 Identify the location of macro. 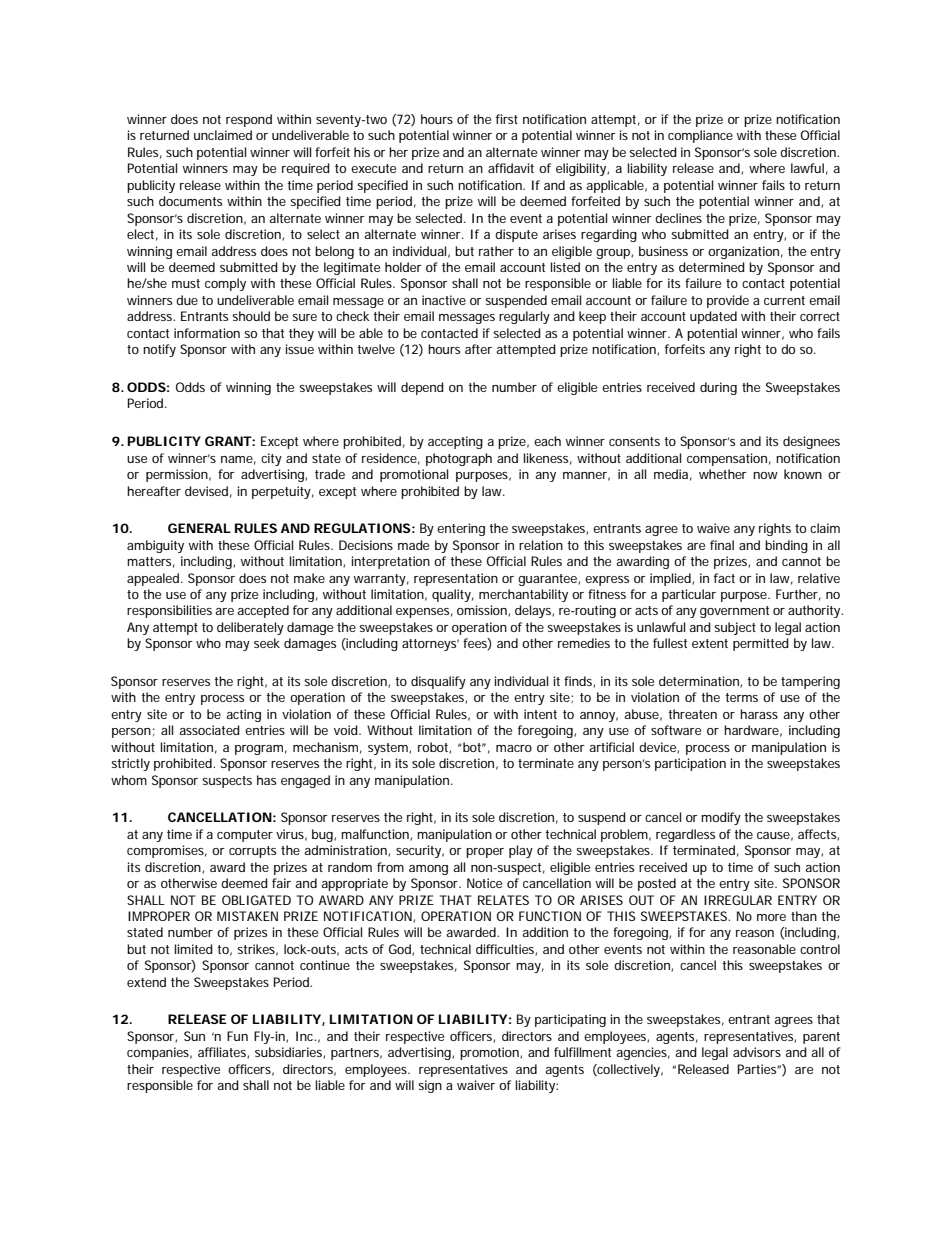
(514, 748).
